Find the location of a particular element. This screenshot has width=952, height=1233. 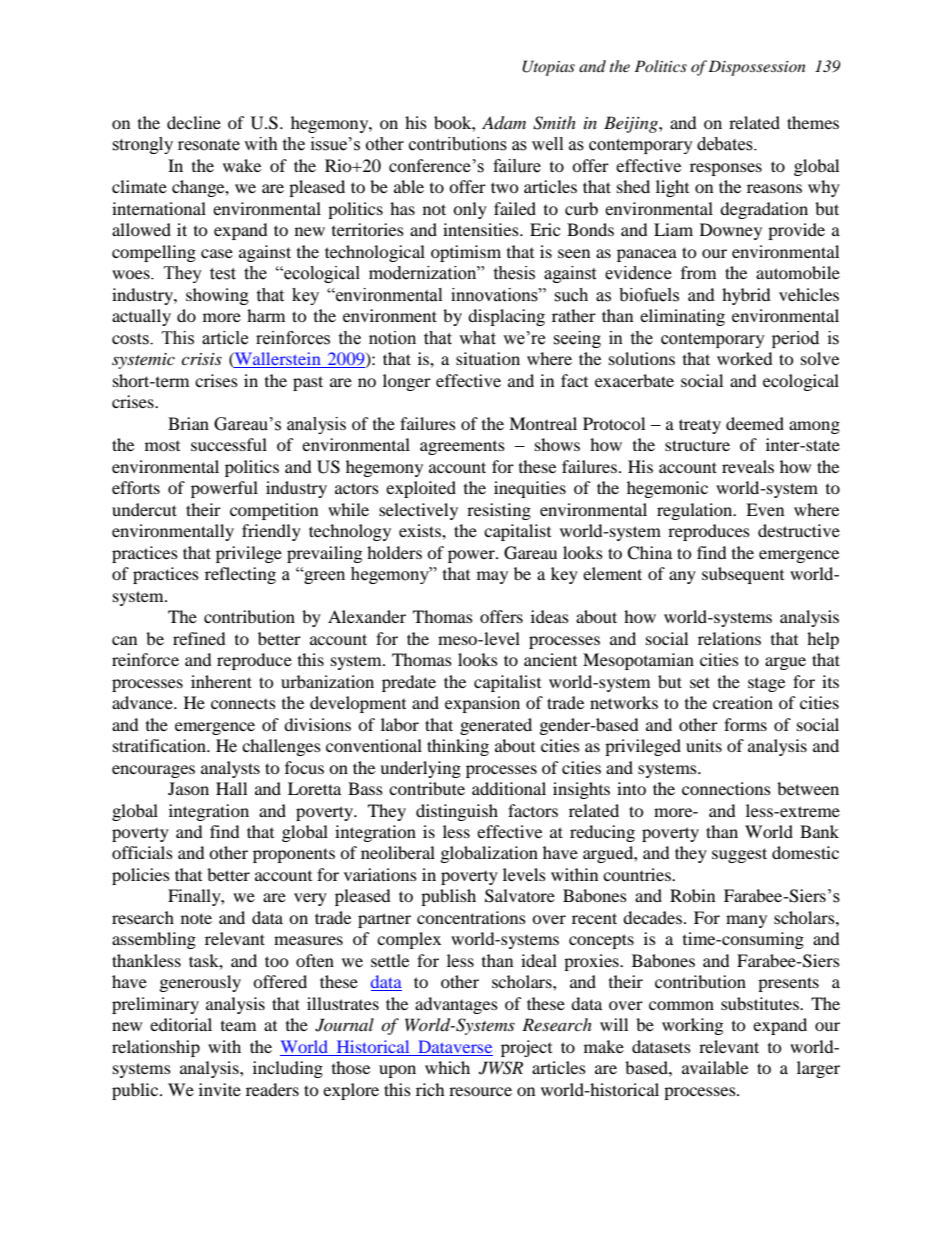

reflecting is located at coordinates (240, 575).
